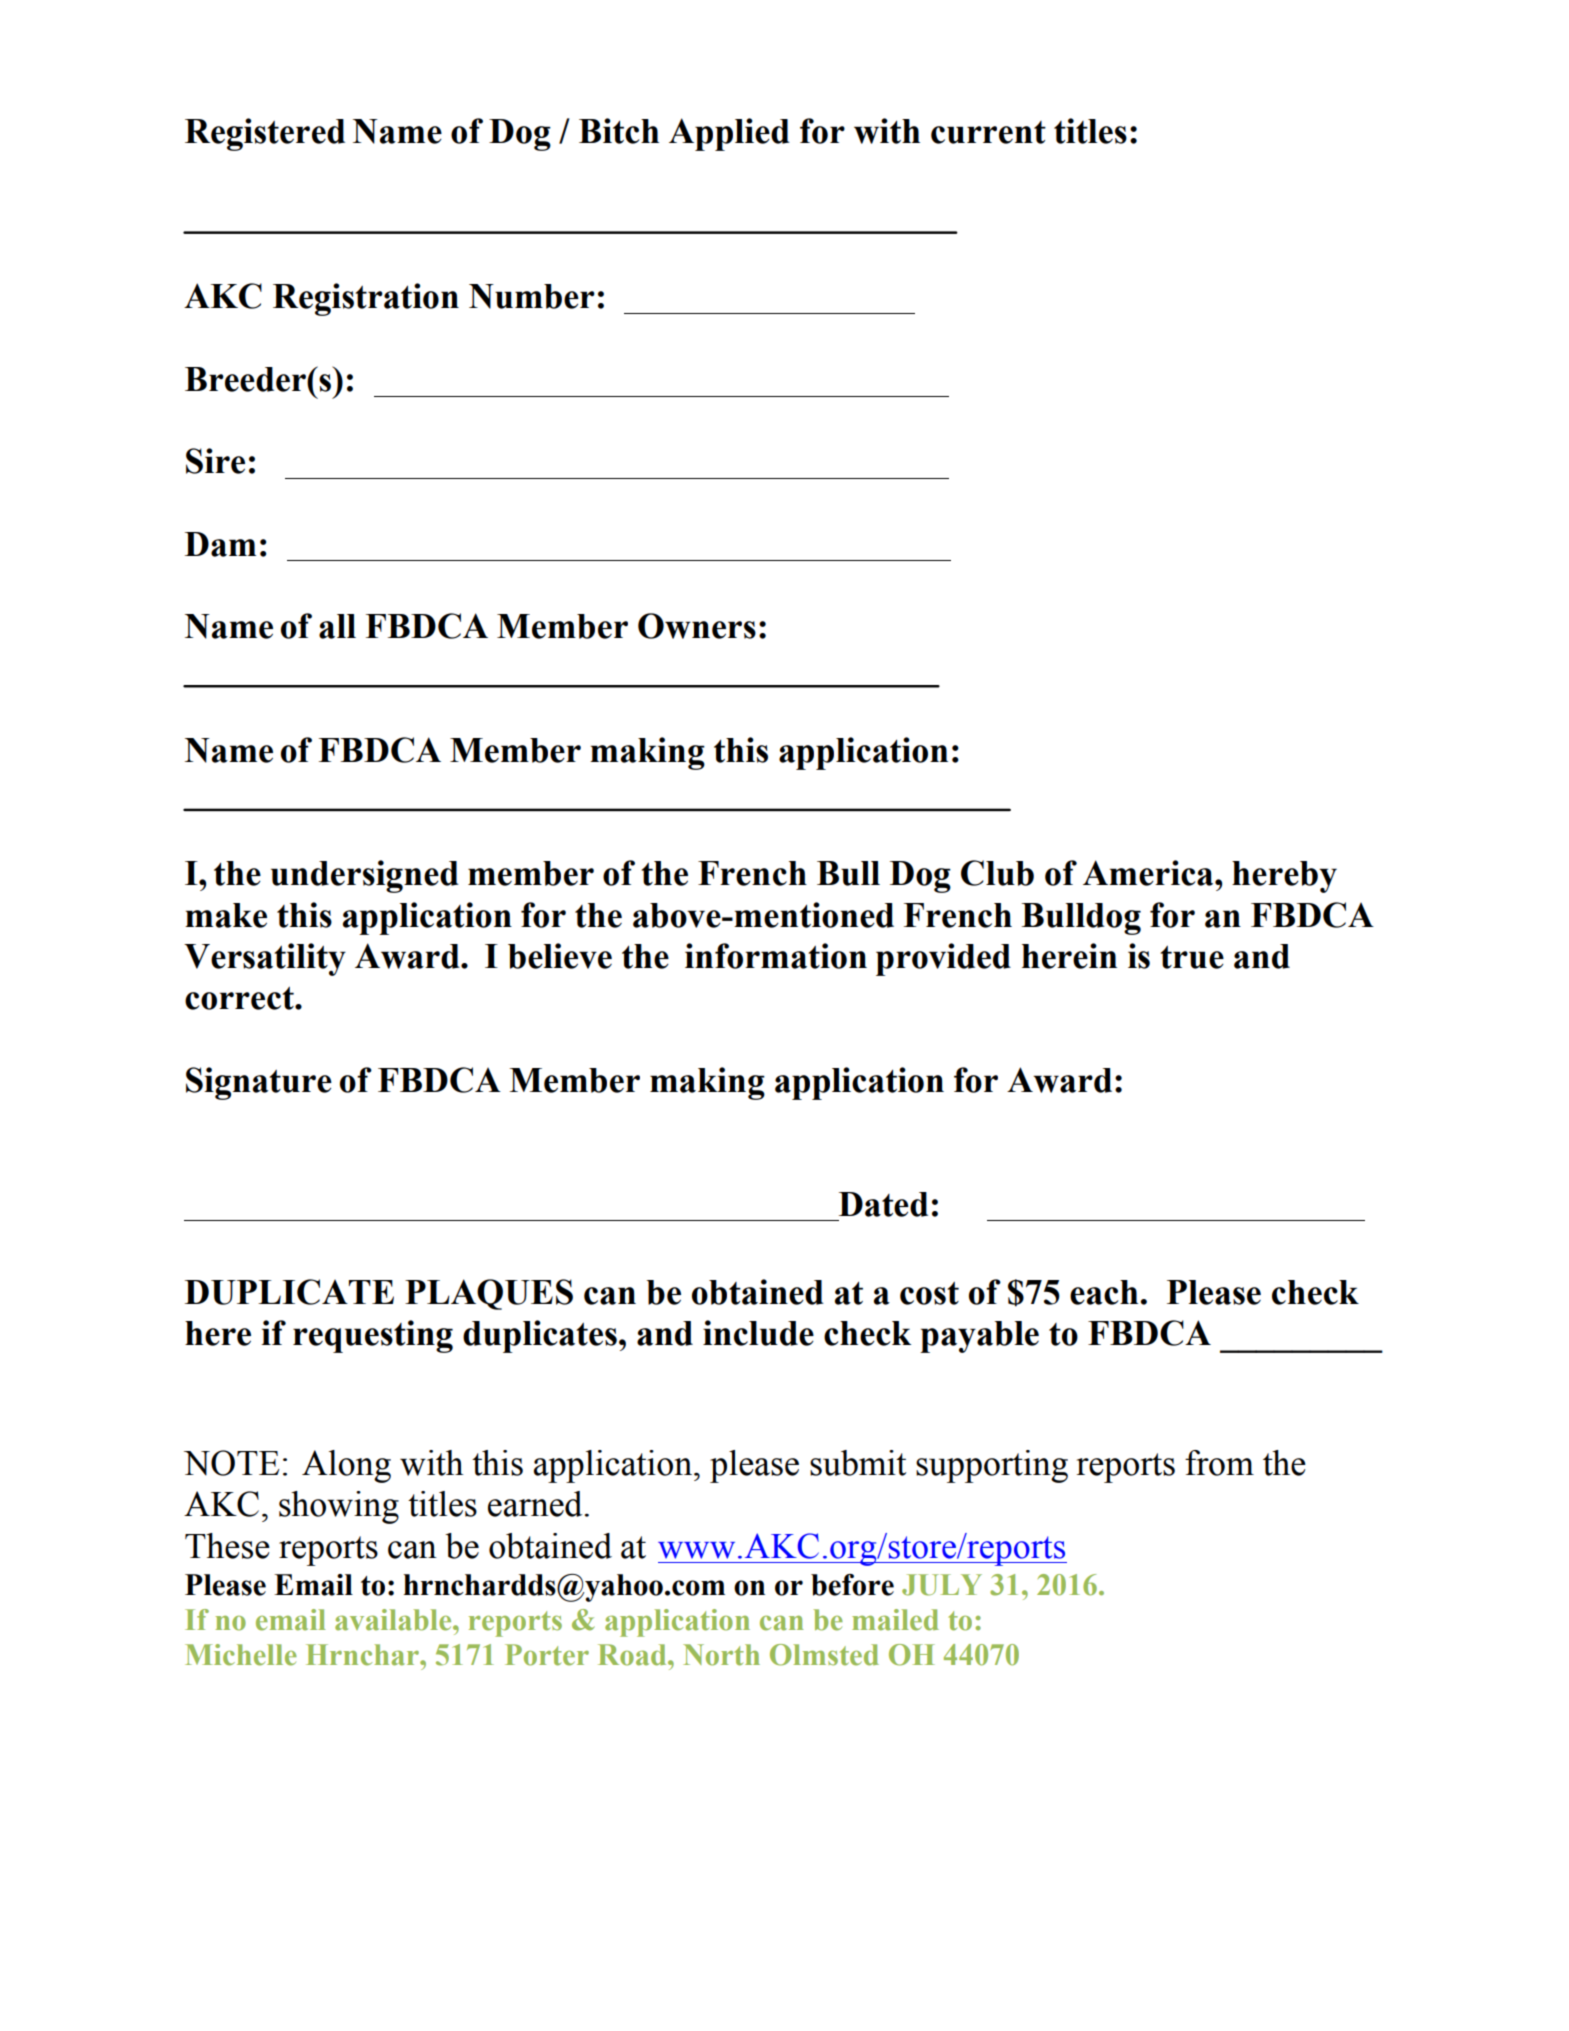 The width and height of the screenshot is (1569, 2031). What do you see at coordinates (1104, 1292) in the screenshot?
I see `each` at bounding box center [1104, 1292].
